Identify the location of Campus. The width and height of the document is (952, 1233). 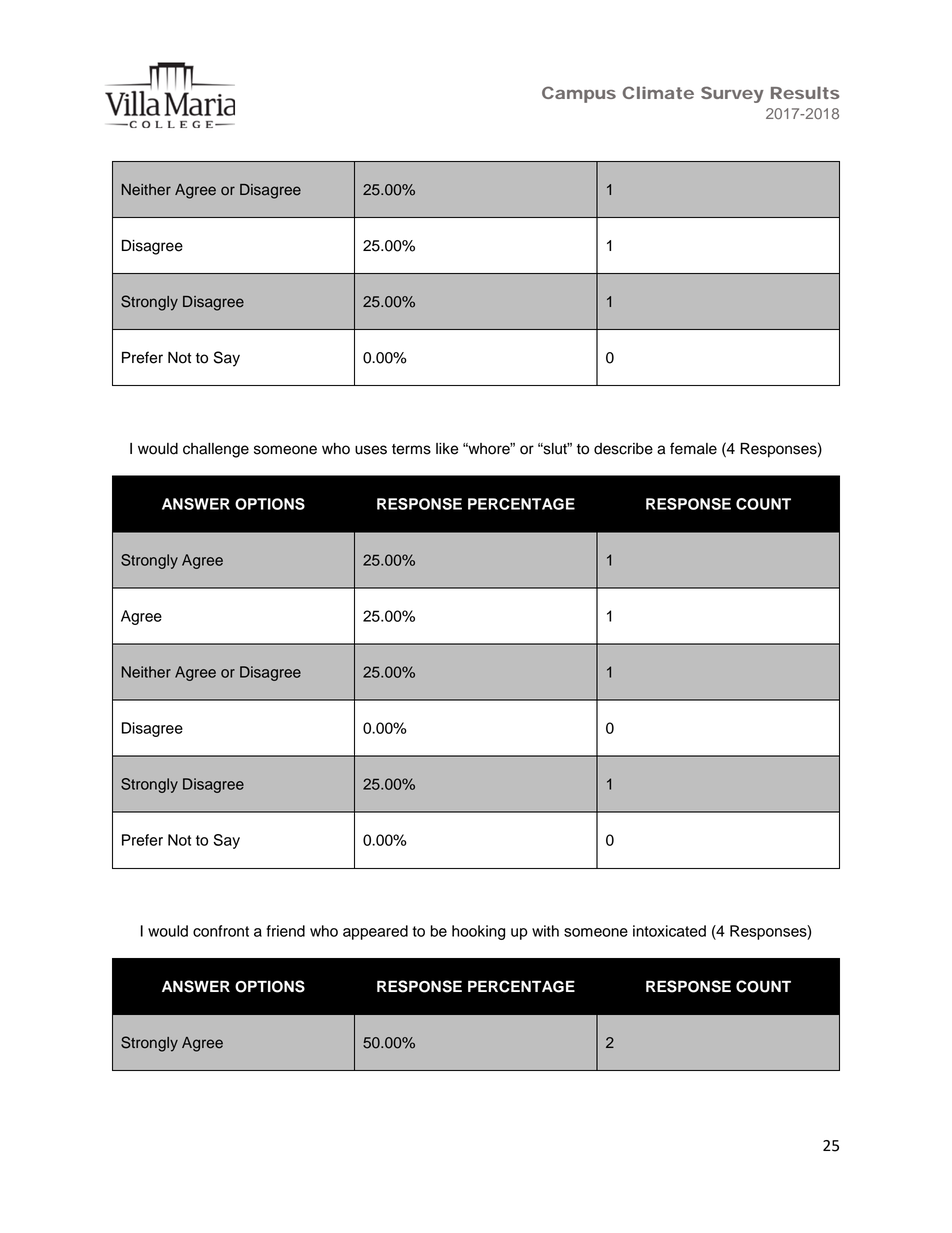
(579, 94).
